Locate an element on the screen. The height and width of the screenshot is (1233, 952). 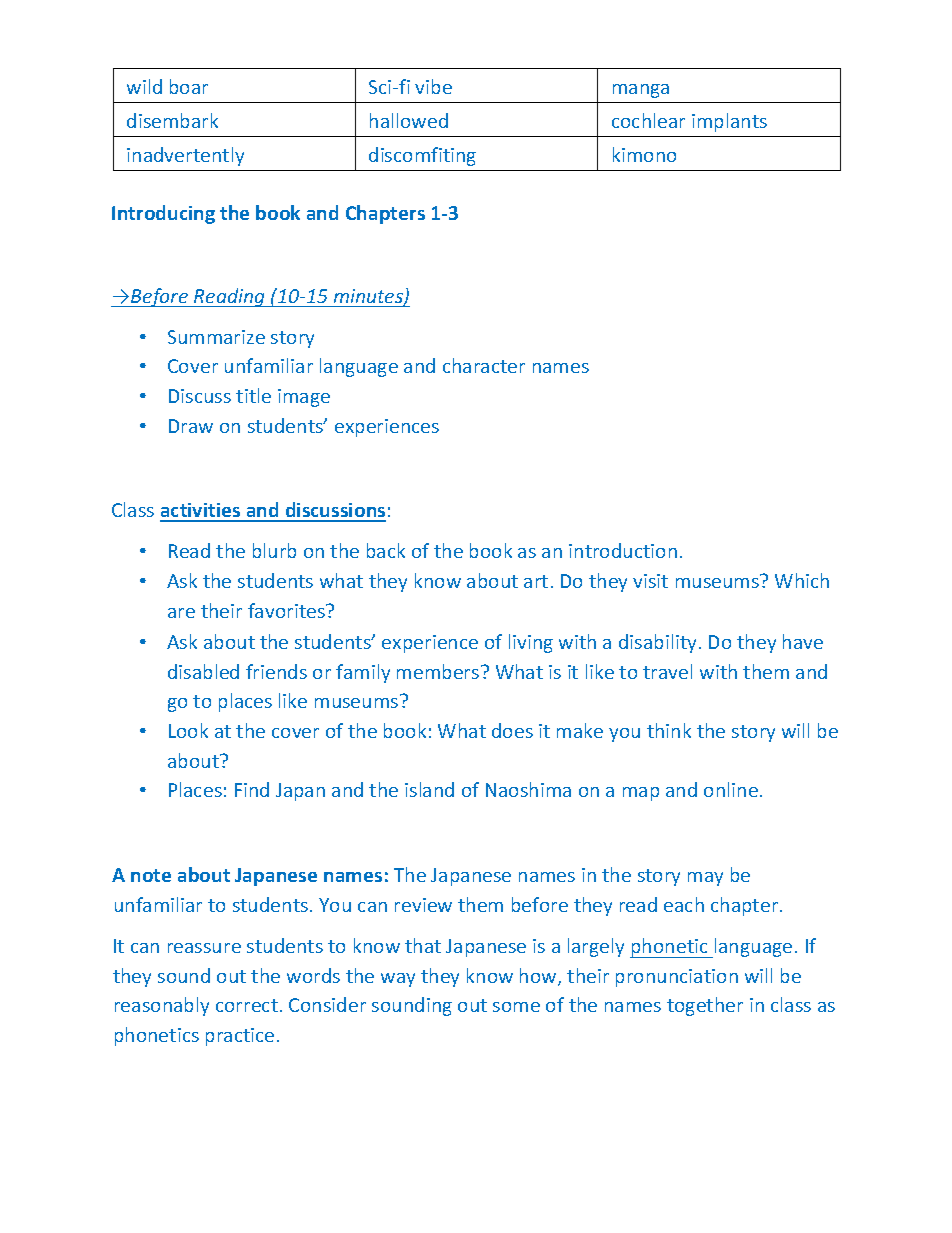
Summarize is located at coordinates (216, 337).
